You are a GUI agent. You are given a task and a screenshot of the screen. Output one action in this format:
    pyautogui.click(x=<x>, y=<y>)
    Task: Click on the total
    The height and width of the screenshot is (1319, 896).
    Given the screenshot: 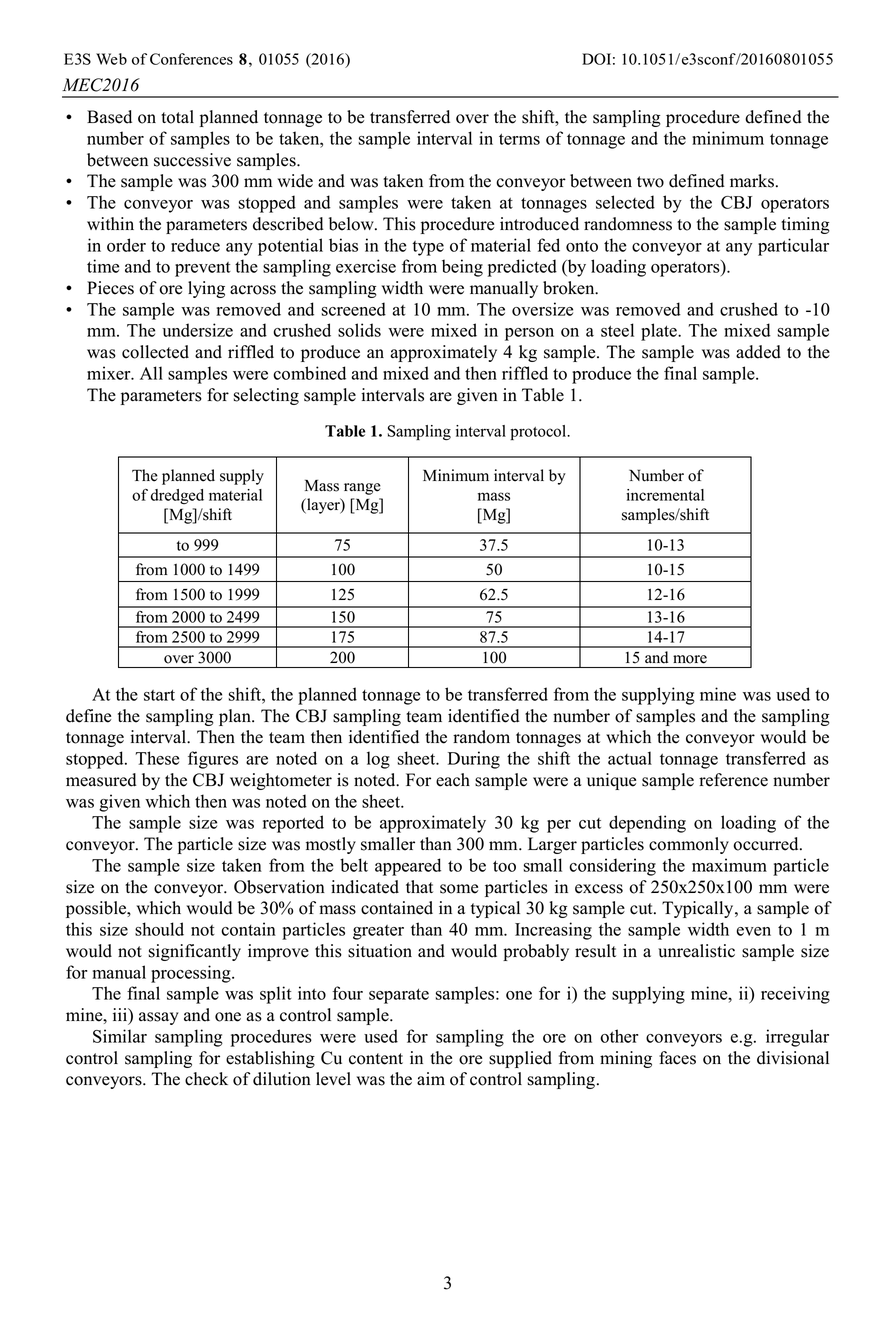 What is the action you would take?
    pyautogui.click(x=177, y=117)
